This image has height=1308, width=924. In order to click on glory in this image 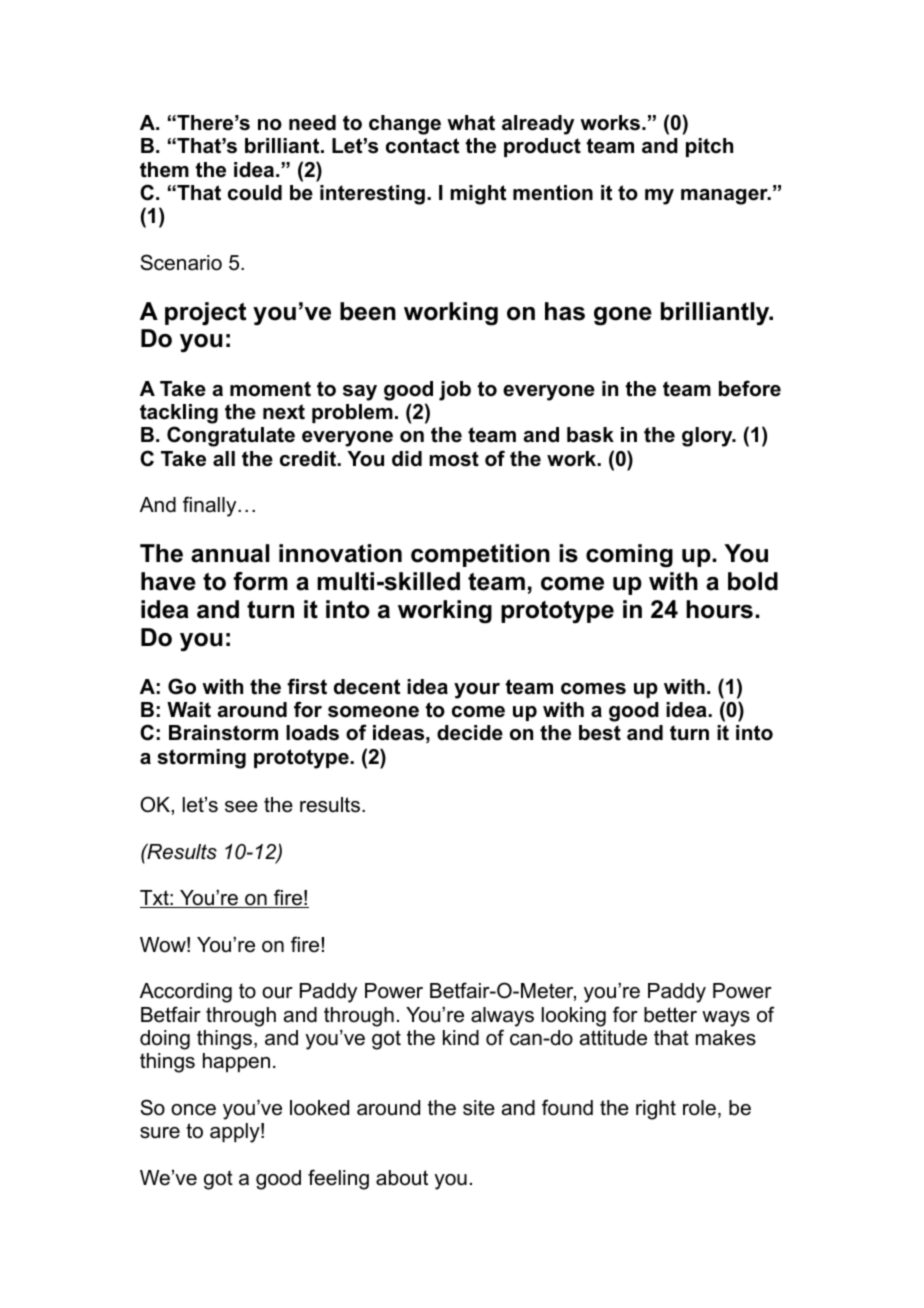, I will do `click(708, 437)`.
